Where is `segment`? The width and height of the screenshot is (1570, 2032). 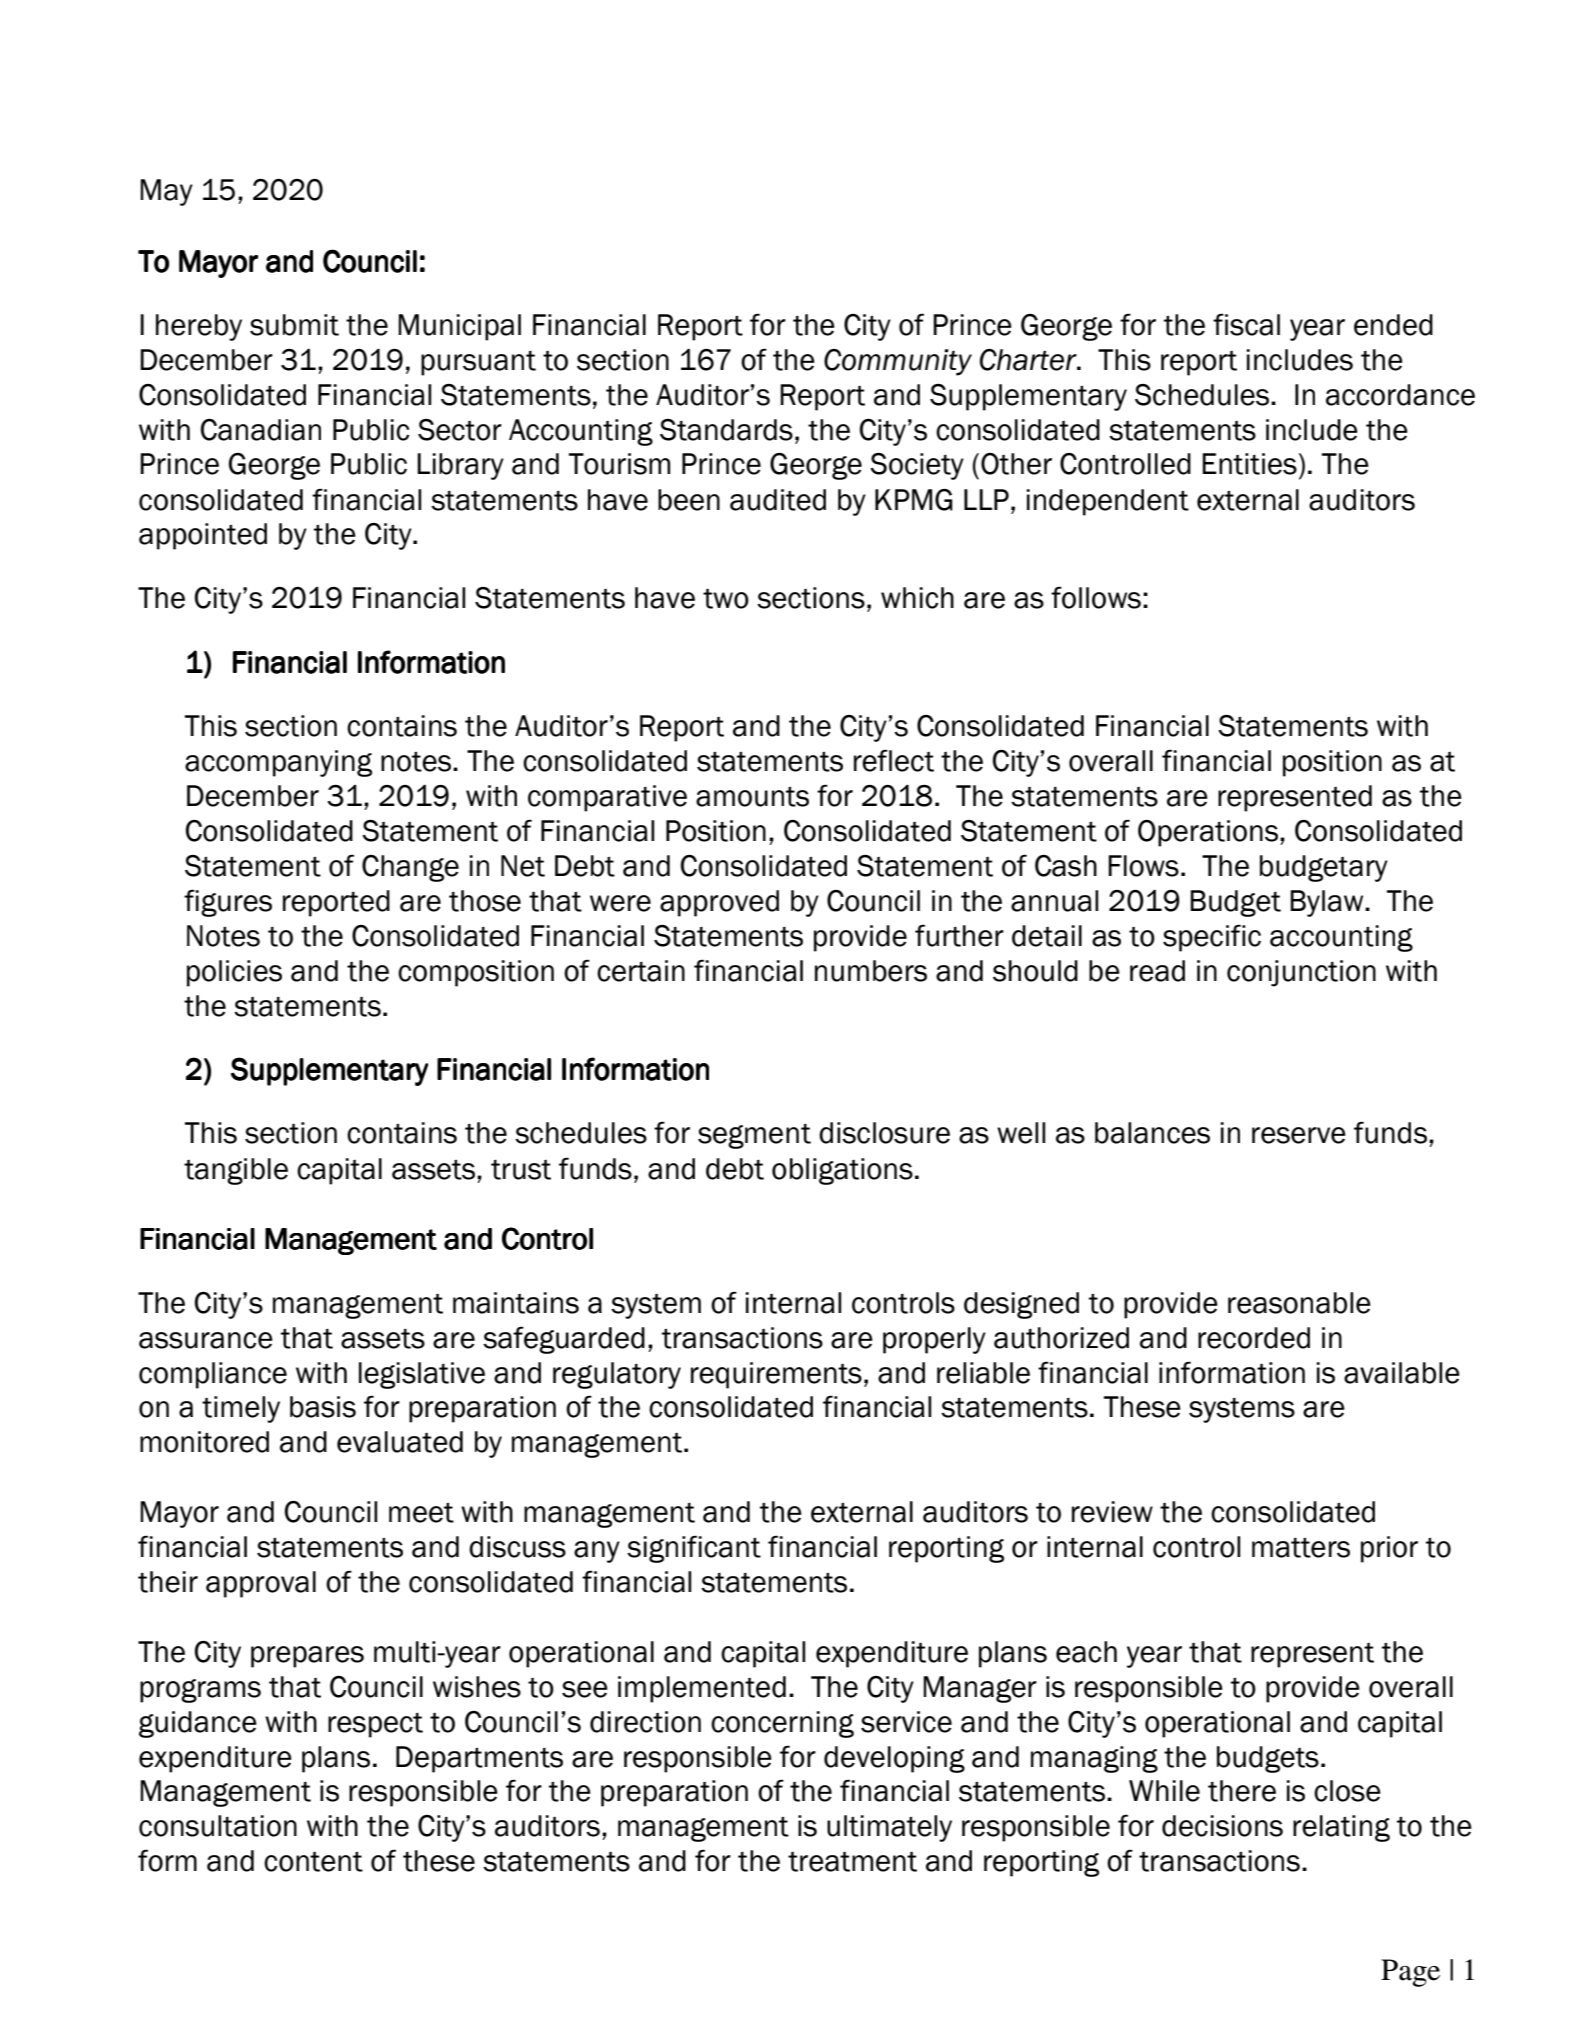 segment is located at coordinates (754, 1136).
